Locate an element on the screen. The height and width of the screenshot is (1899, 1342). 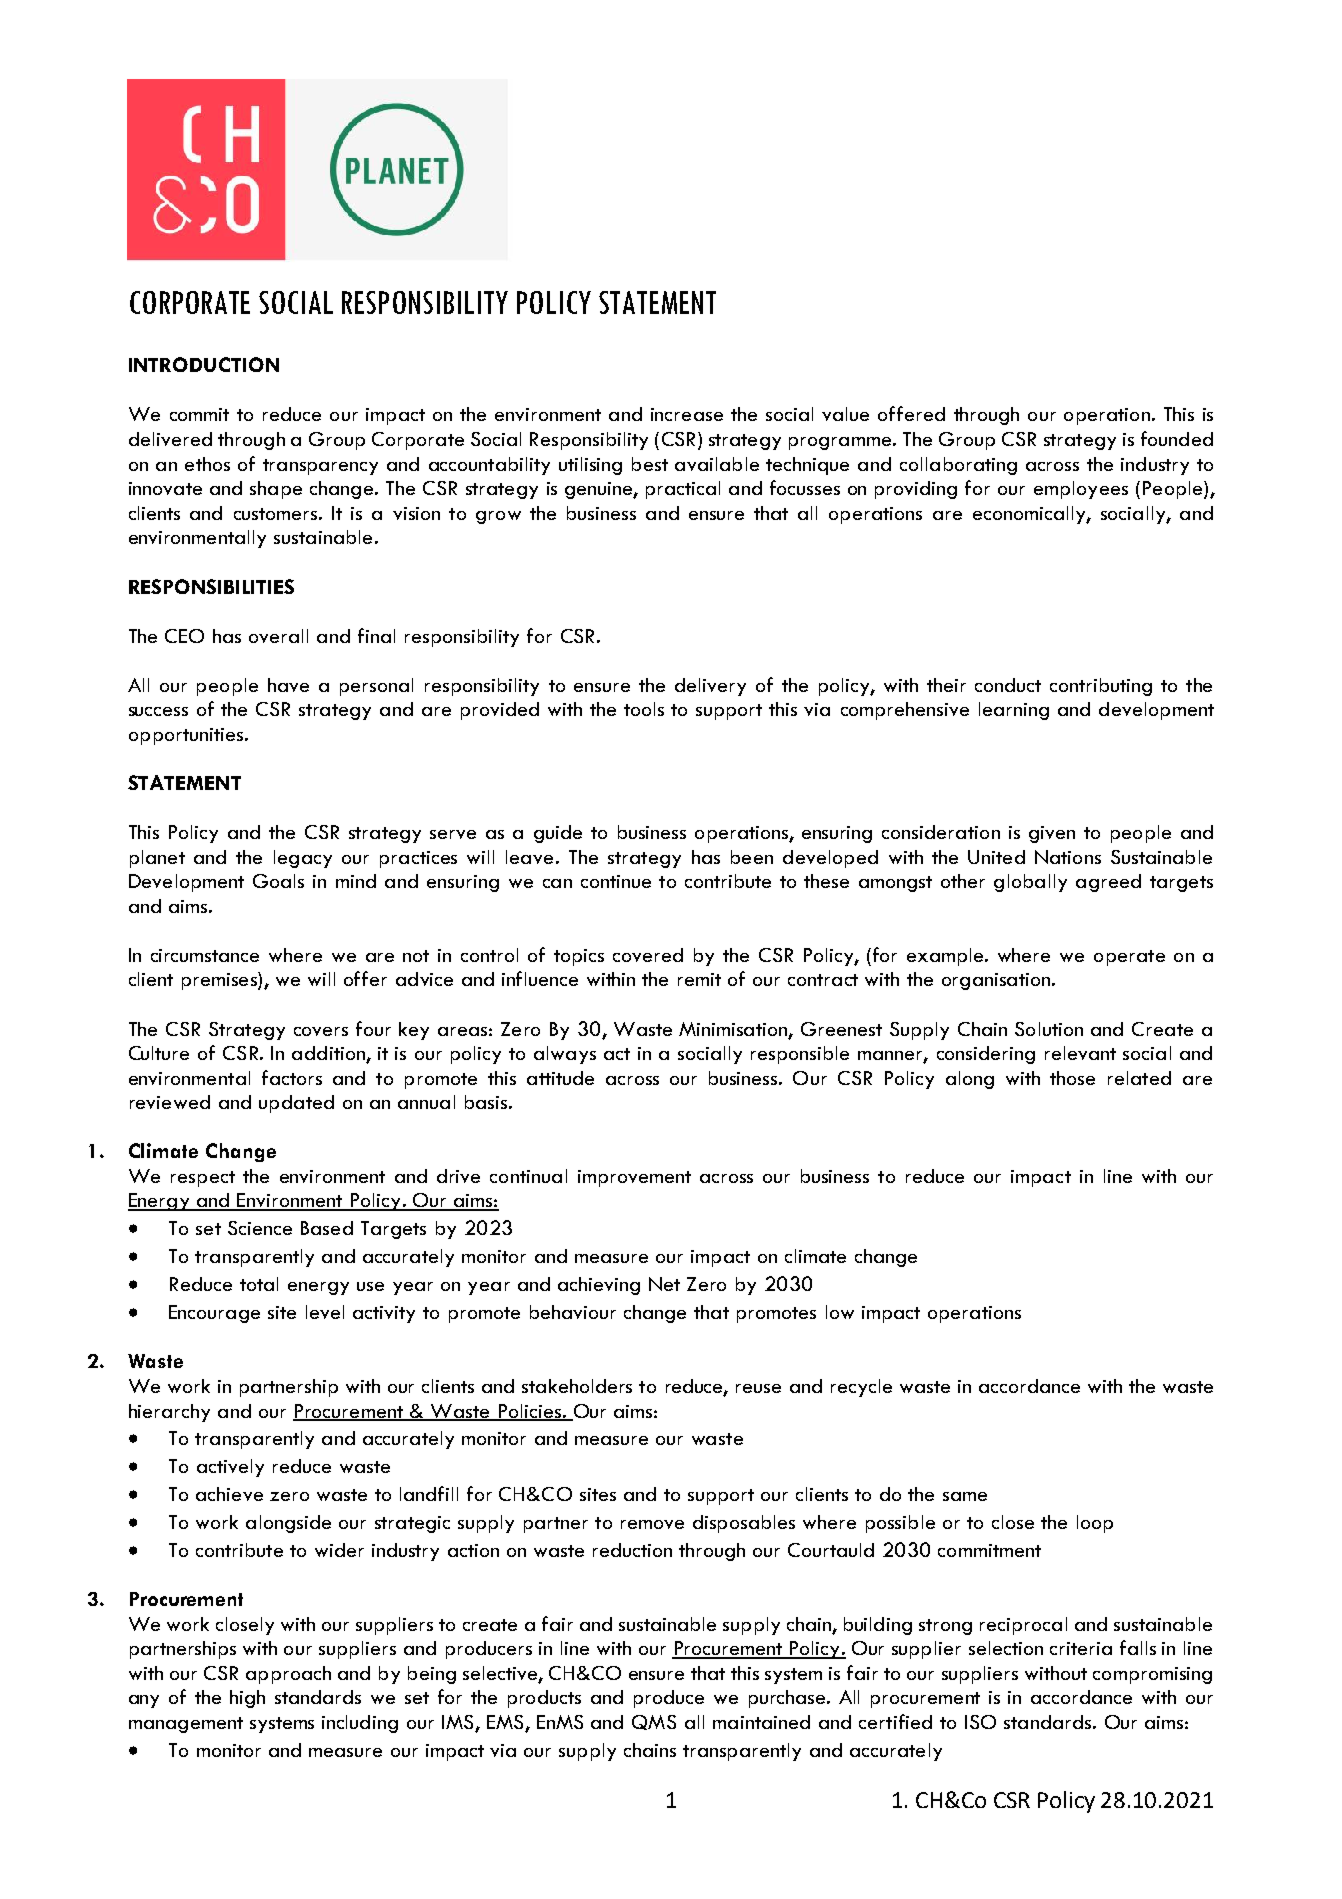
approach is located at coordinates (288, 1675).
